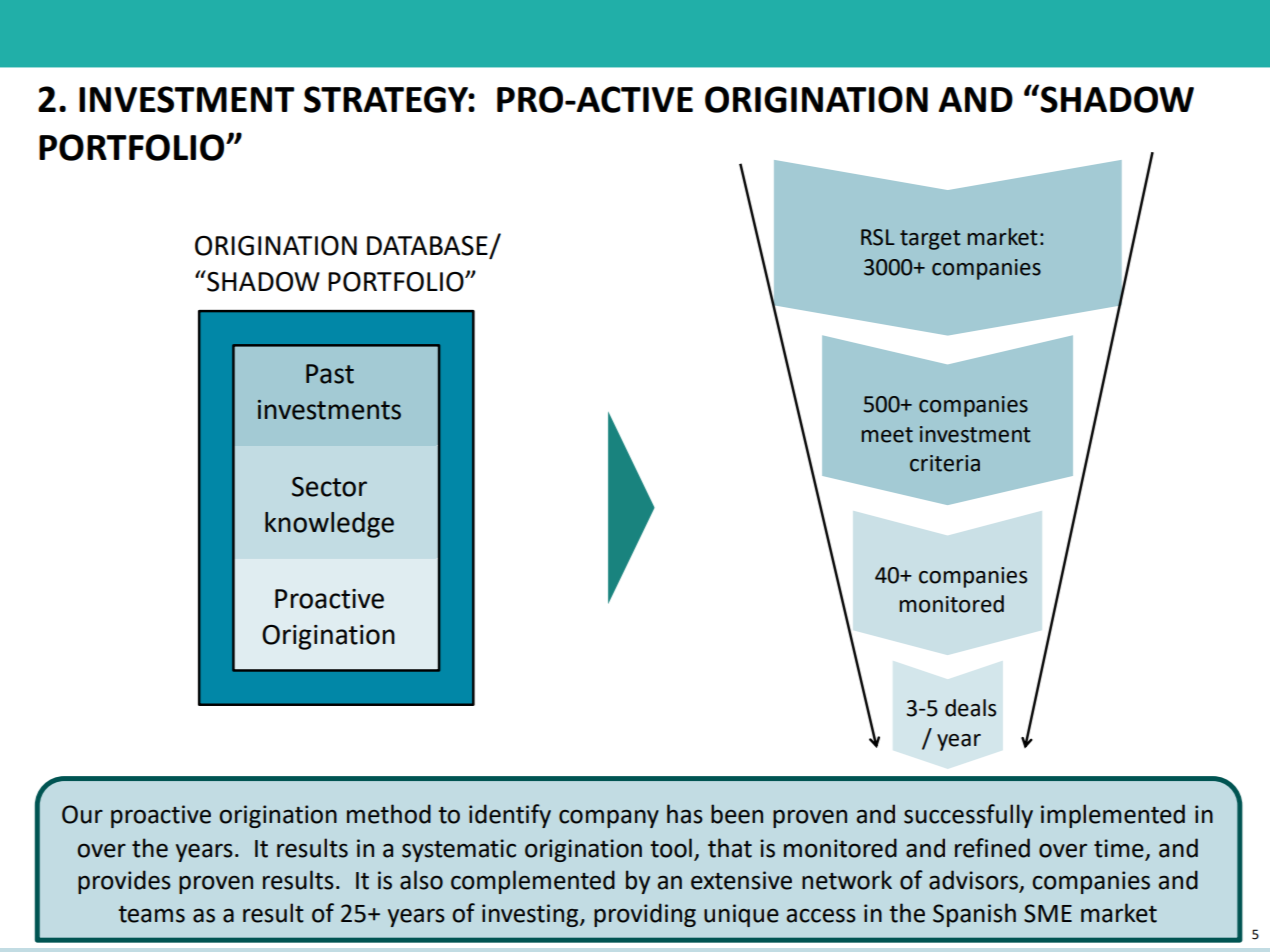 The height and width of the screenshot is (952, 1270). What do you see at coordinates (887, 435) in the screenshot?
I see `meet` at bounding box center [887, 435].
